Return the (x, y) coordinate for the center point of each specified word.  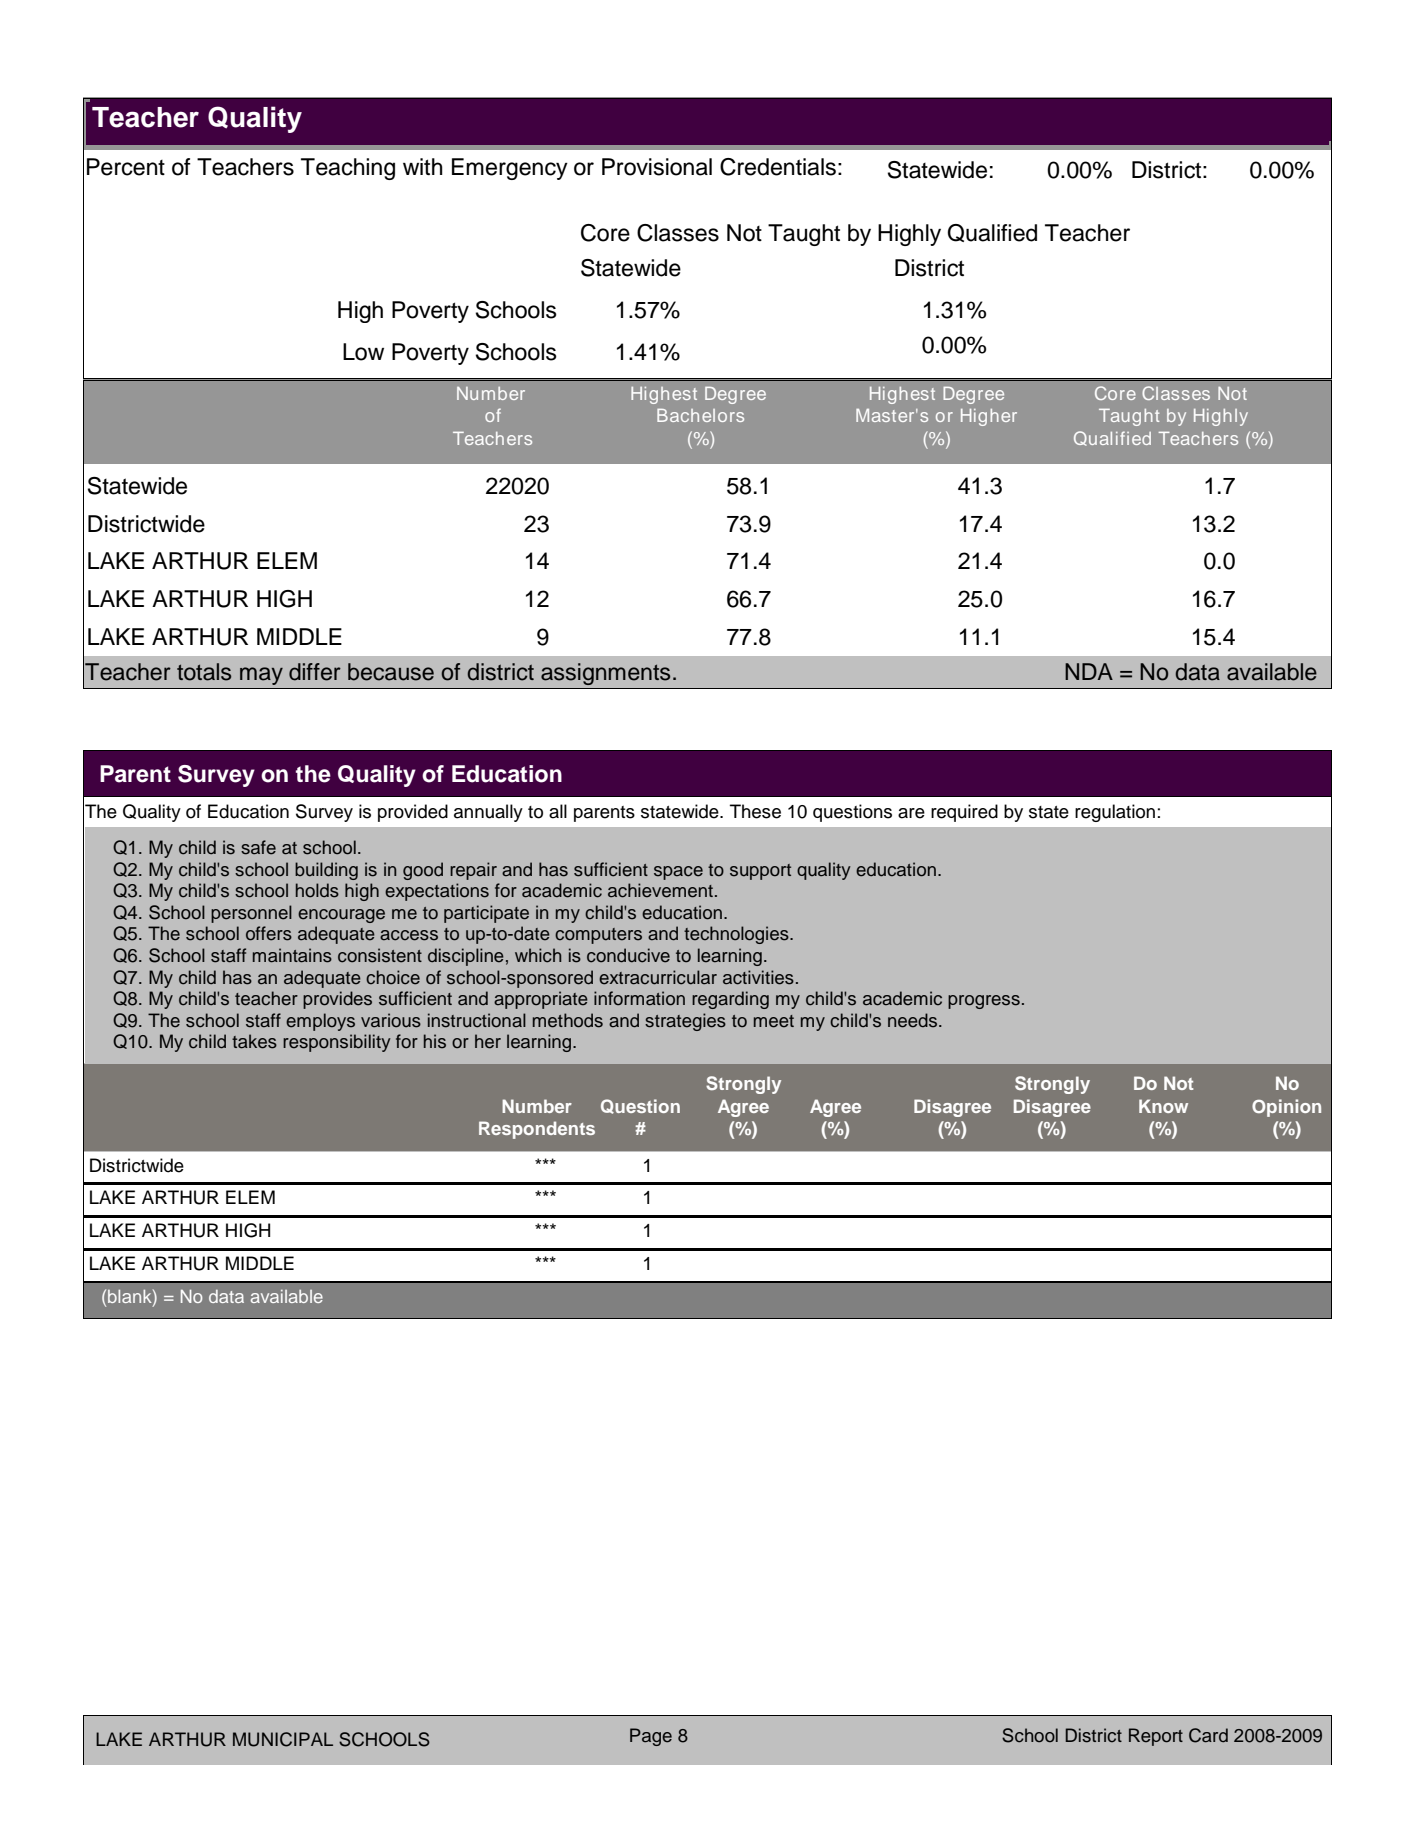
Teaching (348, 169)
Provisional (657, 167)
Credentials (778, 167)
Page (651, 1737)
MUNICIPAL (283, 1739)
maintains (292, 955)
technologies (737, 935)
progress (984, 1002)
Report (1156, 1737)
